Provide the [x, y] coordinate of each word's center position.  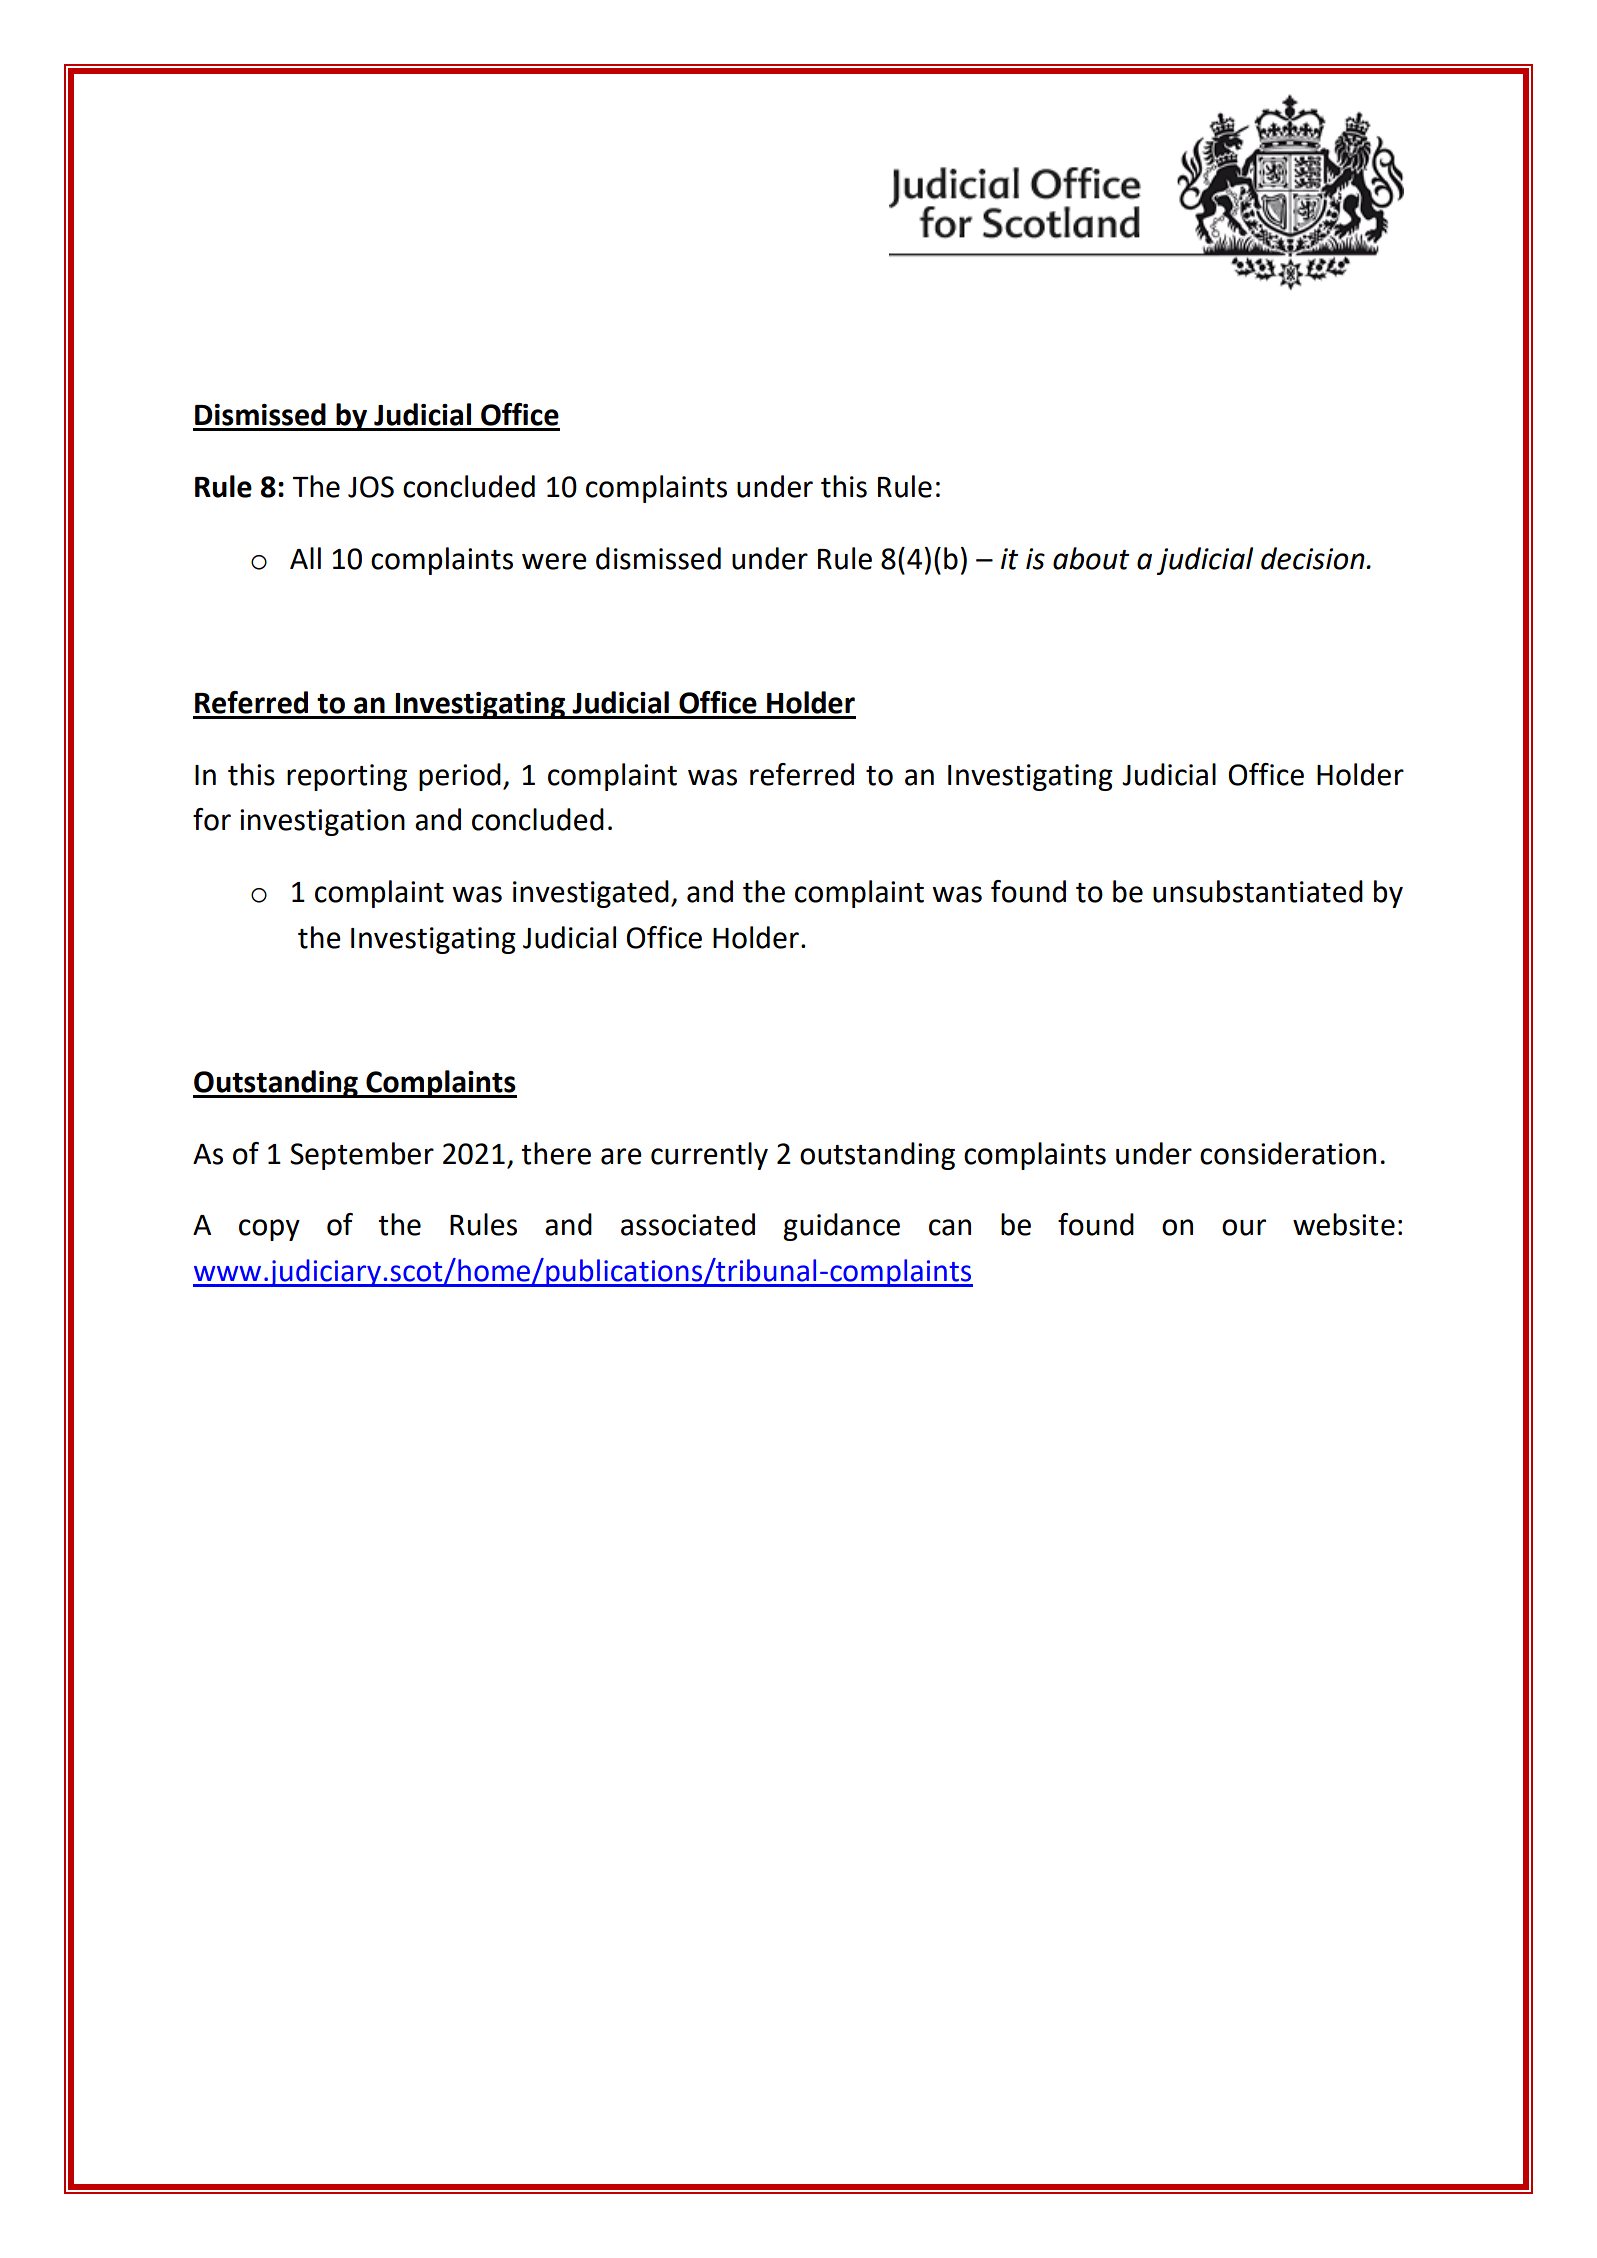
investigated [591, 894]
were [554, 561]
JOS [371, 487]
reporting [347, 777]
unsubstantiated [1258, 891]
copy [269, 1230]
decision [1314, 558]
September [362, 1156]
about [1091, 558]
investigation [322, 822]
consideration [1288, 1153]
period [460, 777]
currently [709, 1156]
